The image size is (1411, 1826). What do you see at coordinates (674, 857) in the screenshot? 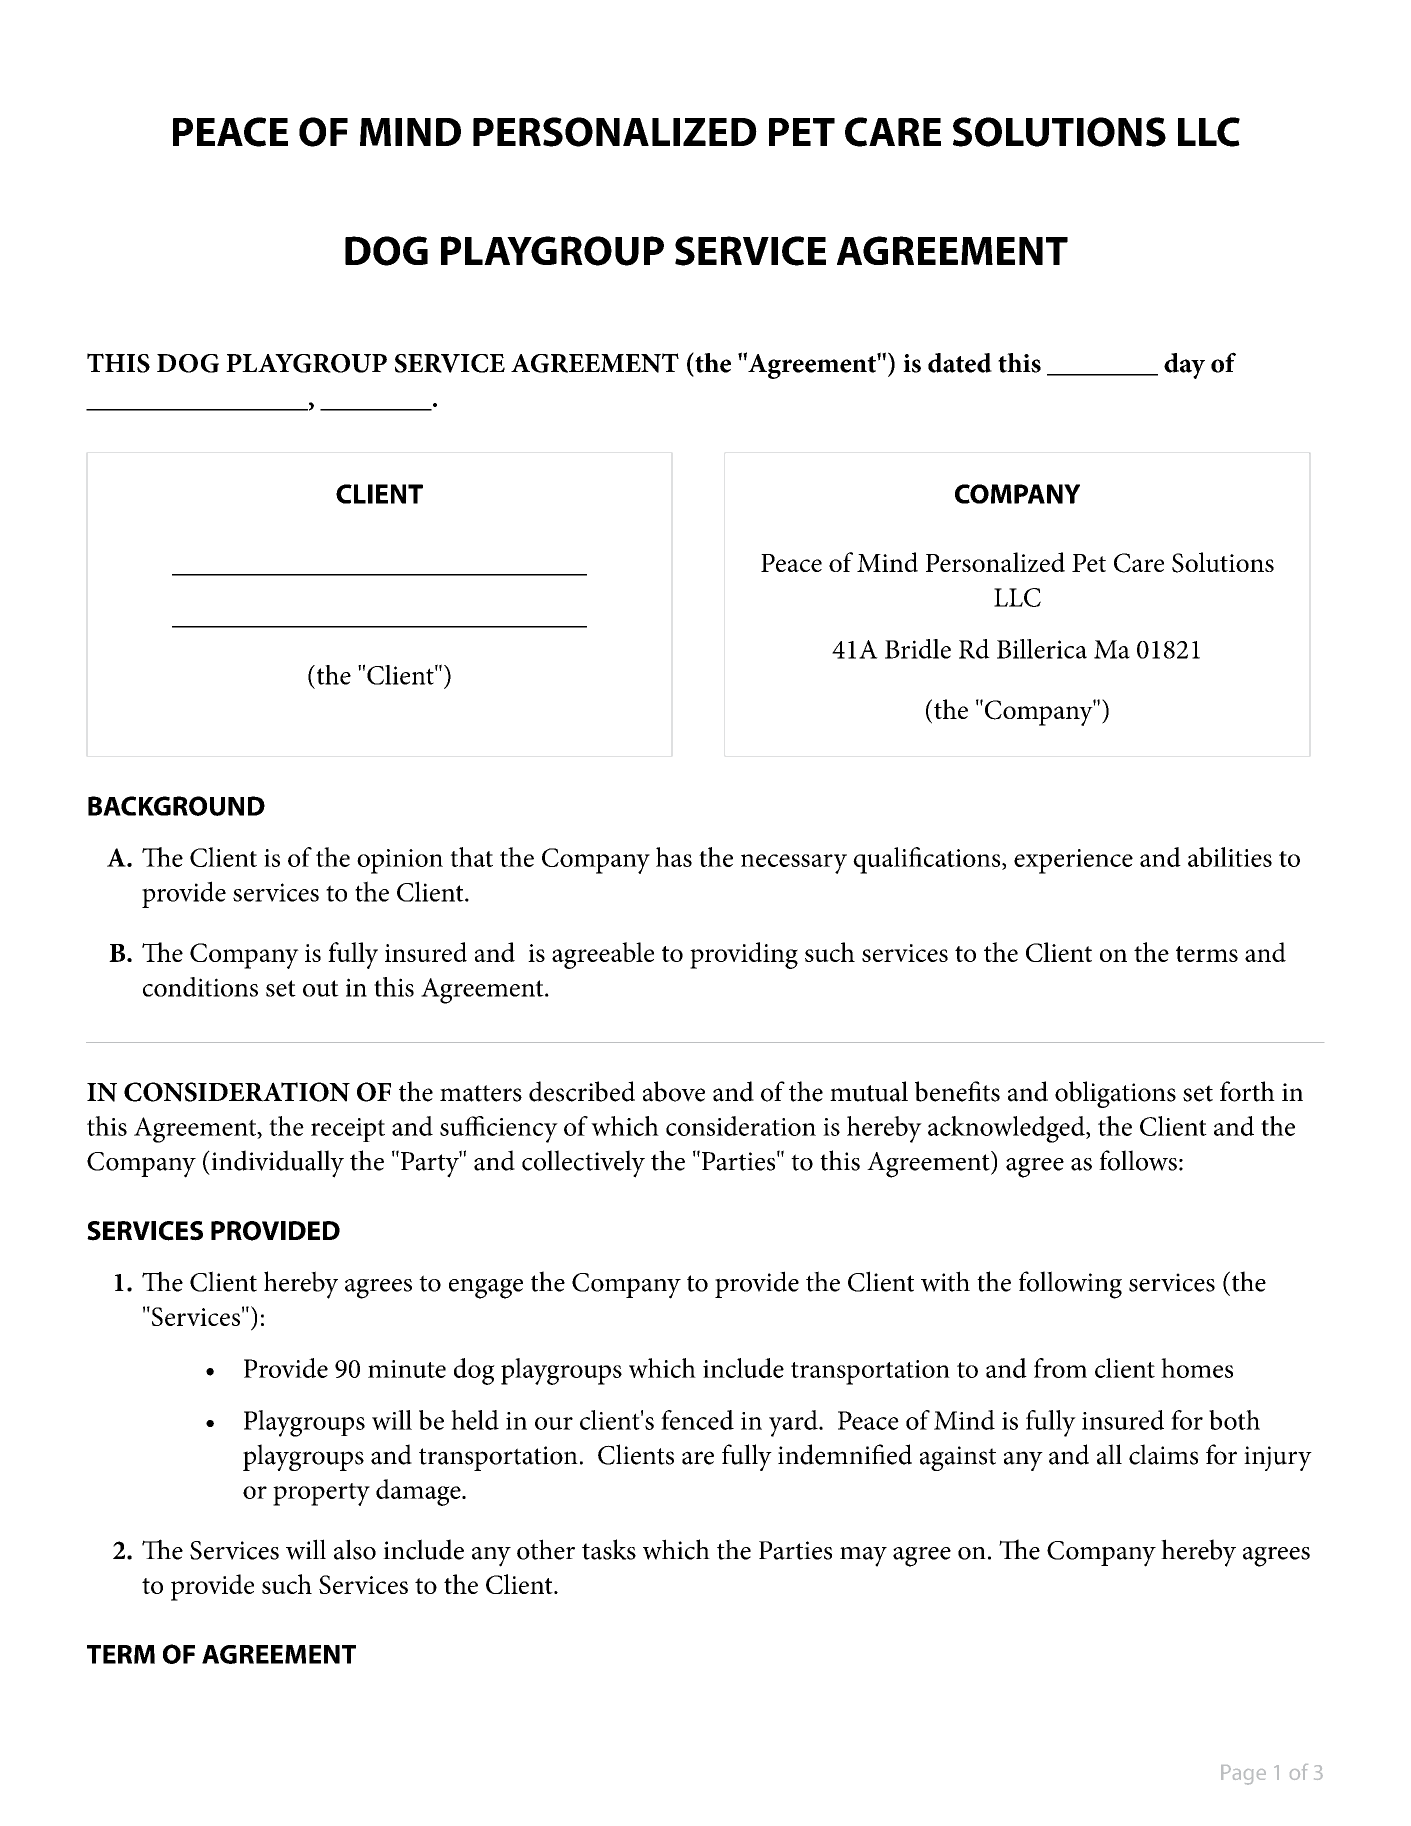
I see `has` at bounding box center [674, 857].
